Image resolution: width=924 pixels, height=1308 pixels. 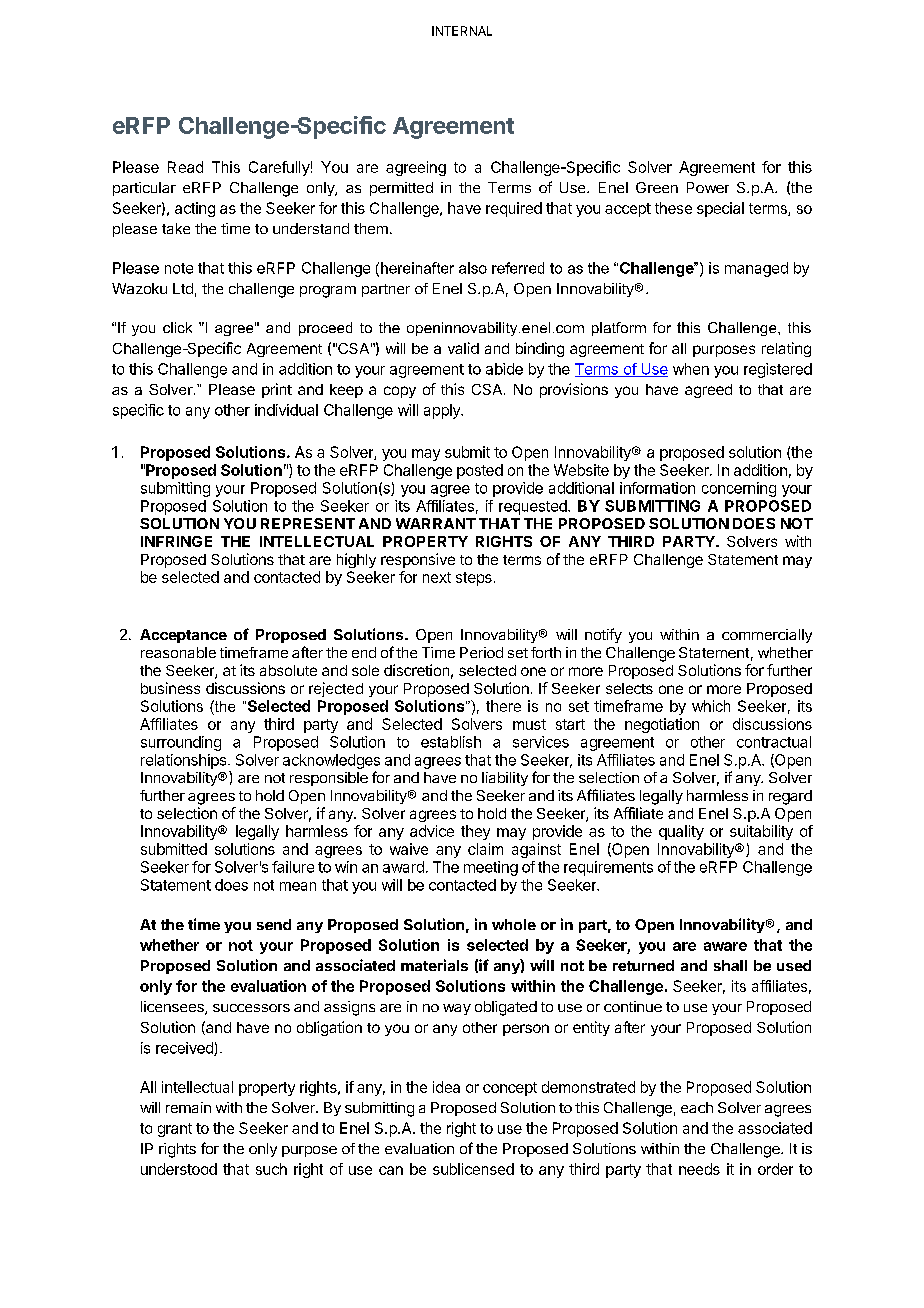 I want to click on concept, so click(x=510, y=1089).
